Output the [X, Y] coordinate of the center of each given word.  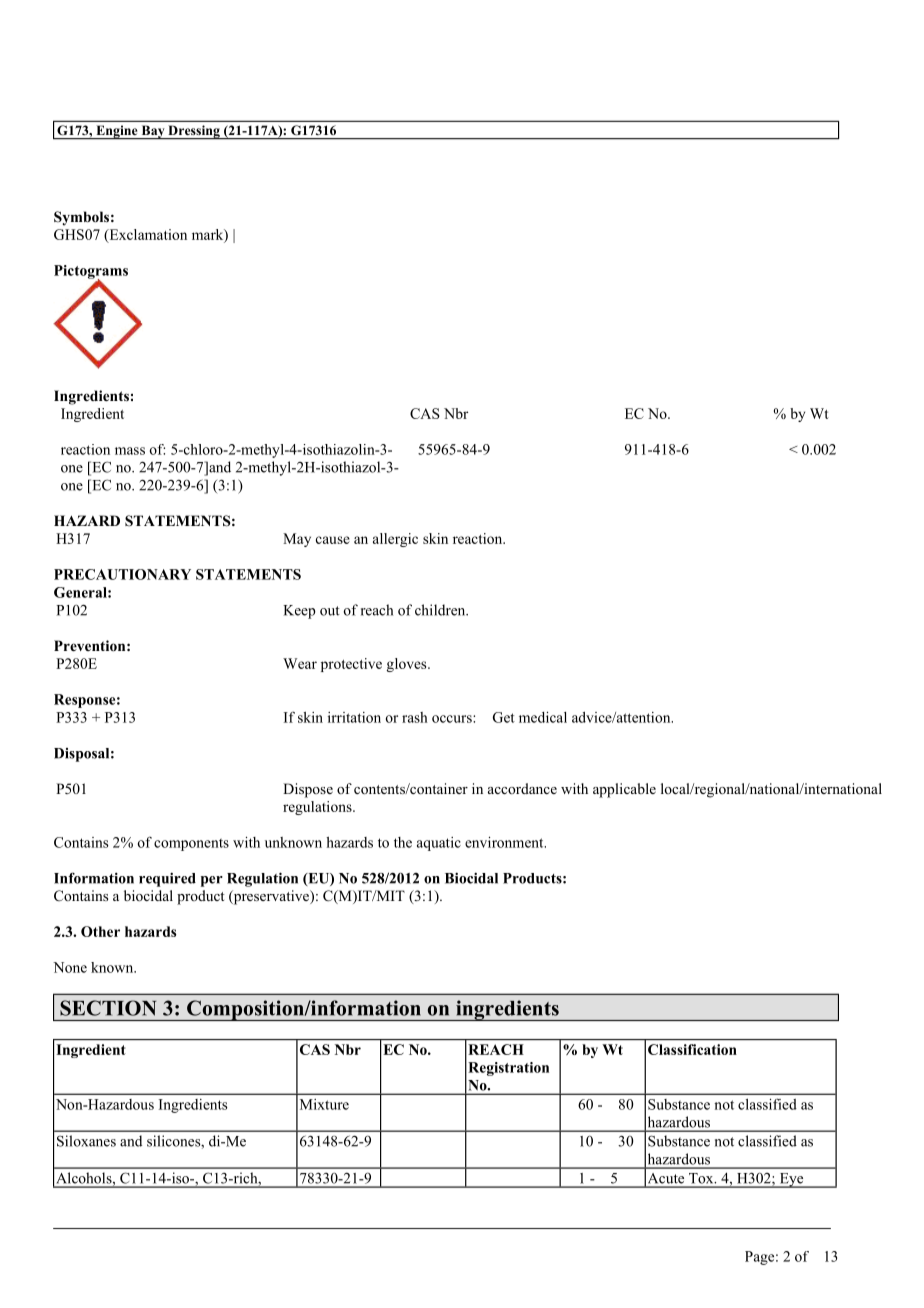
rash [415, 717]
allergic [395, 540]
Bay [153, 132]
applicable [624, 790]
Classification [692, 1049]
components [191, 845]
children [441, 610]
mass [130, 451]
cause [333, 540]
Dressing [194, 132]
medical [543, 717]
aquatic [439, 844]
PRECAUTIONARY [122, 574]
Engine [117, 132]
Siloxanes [86, 1141]
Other [100, 931]
